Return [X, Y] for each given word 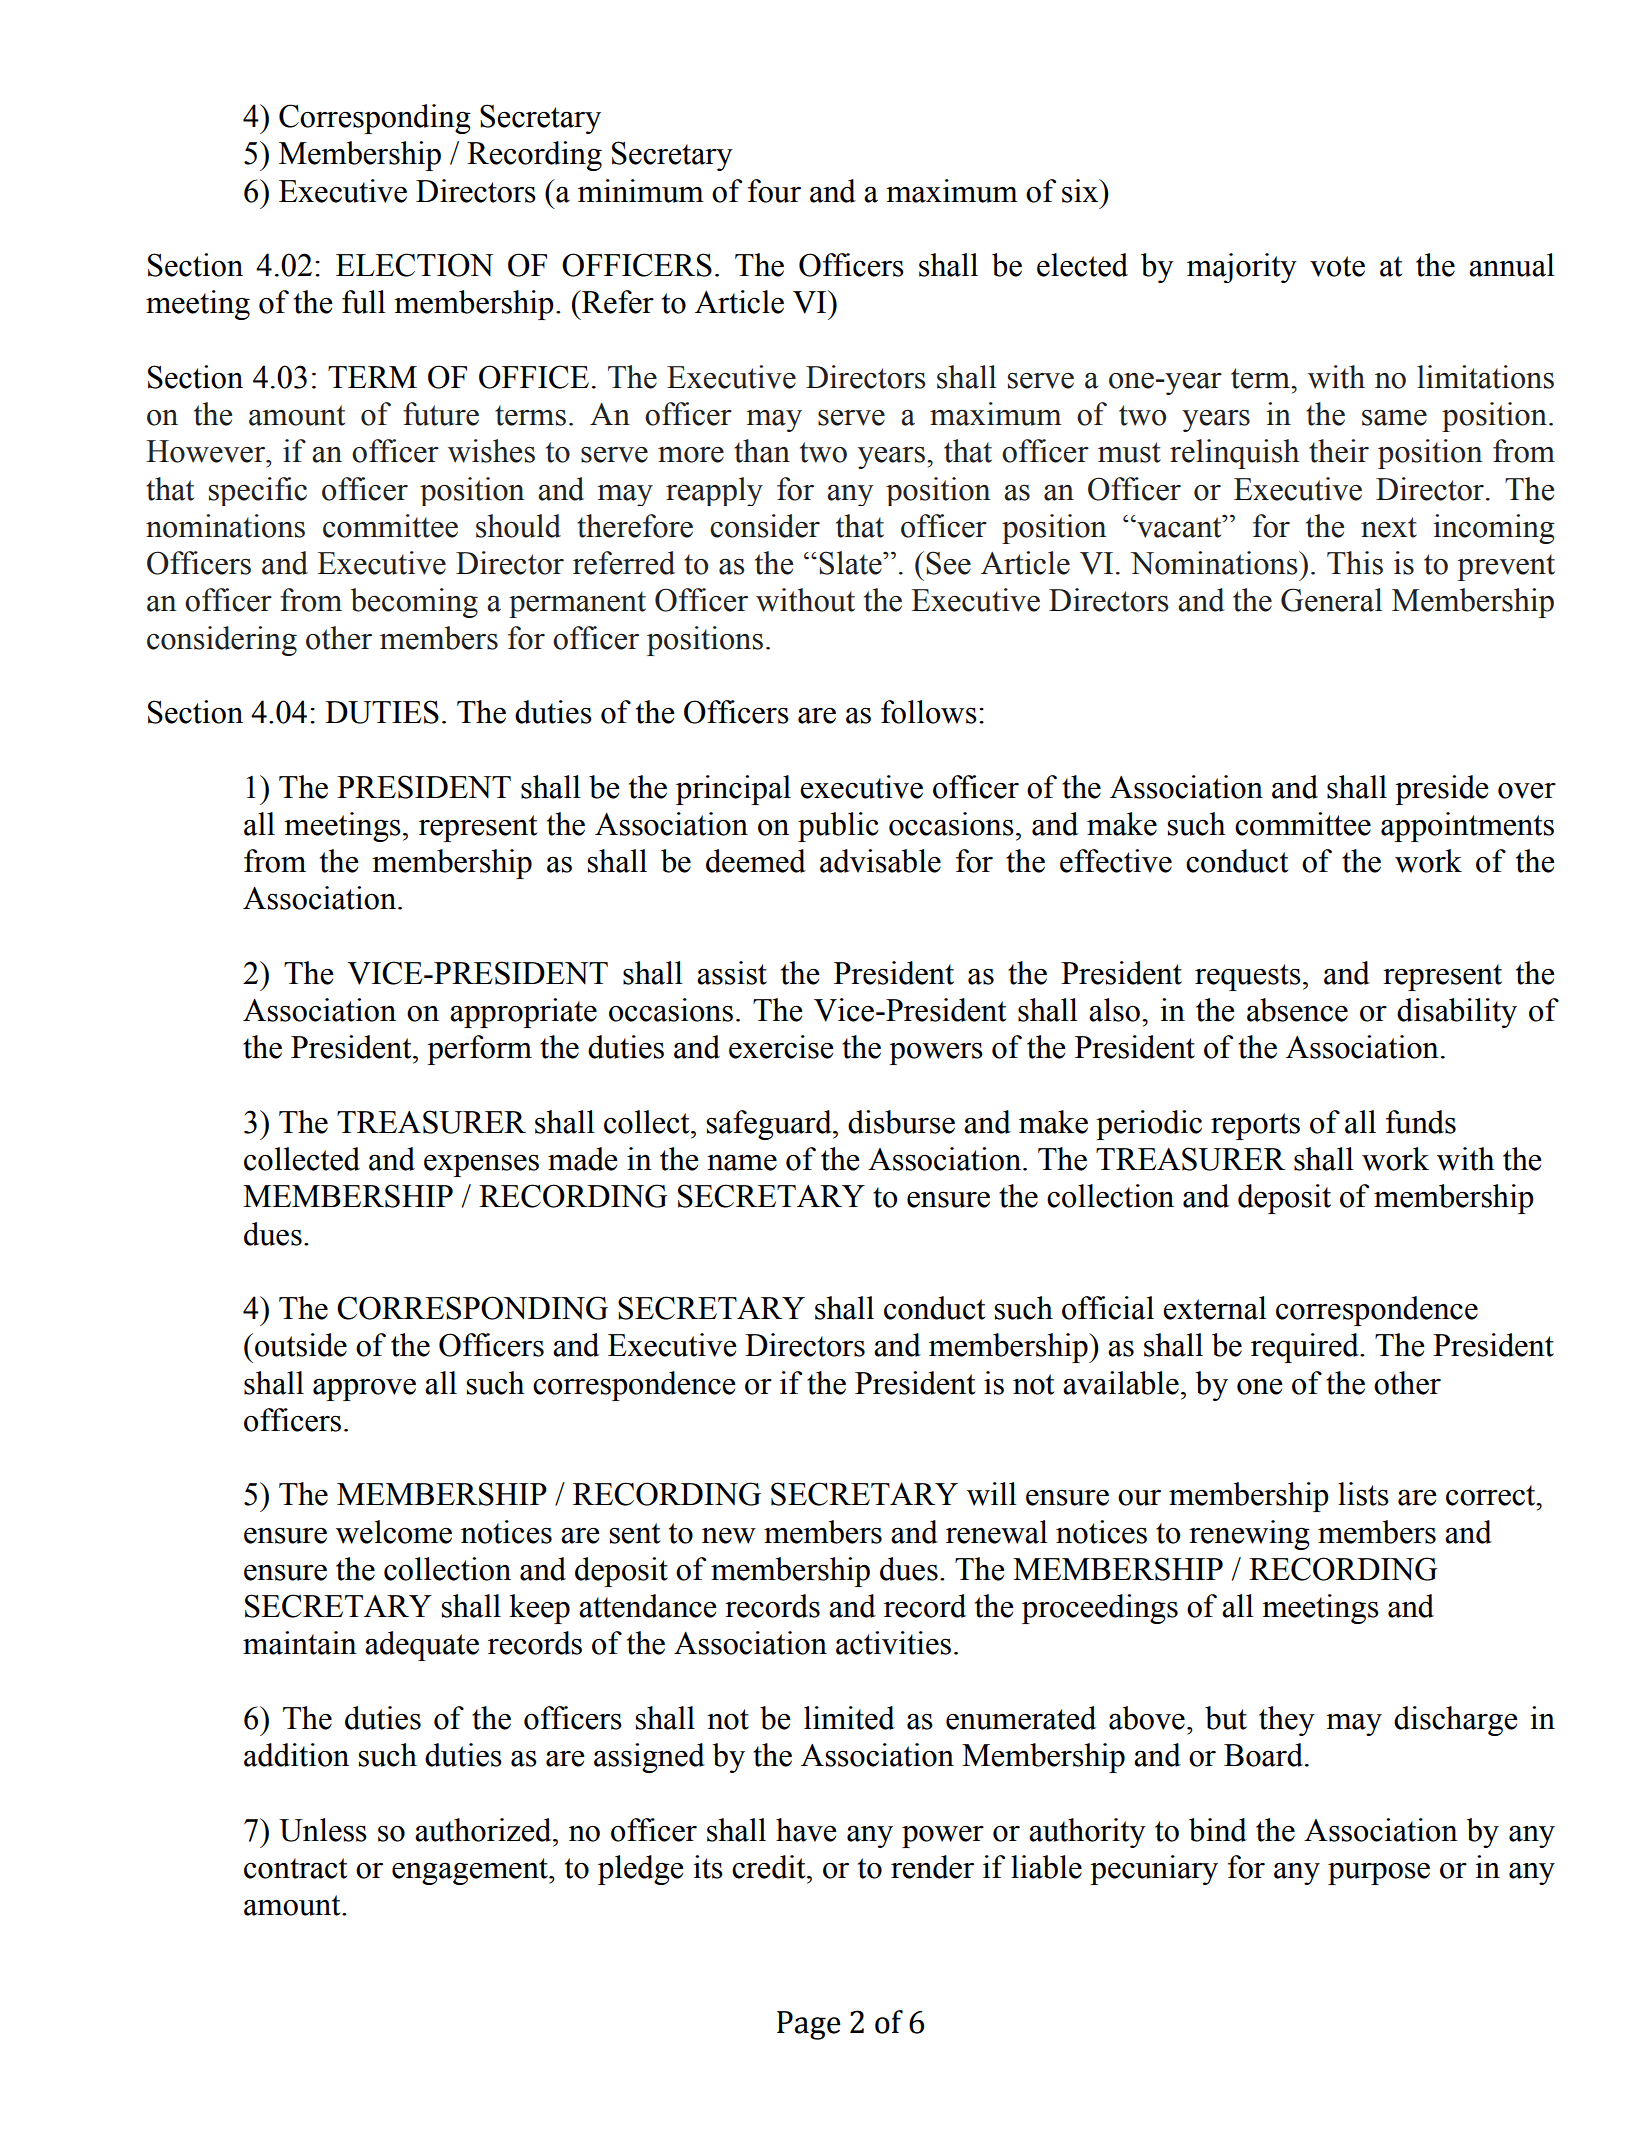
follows [929, 712]
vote [1337, 266]
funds [1421, 1122]
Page [809, 2025]
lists [1363, 1494]
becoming [414, 603]
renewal [997, 1532]
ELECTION [414, 265]
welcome [394, 1532]
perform [479, 1050]
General [1331, 600]
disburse [901, 1122]
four [774, 191]
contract [295, 1868]
